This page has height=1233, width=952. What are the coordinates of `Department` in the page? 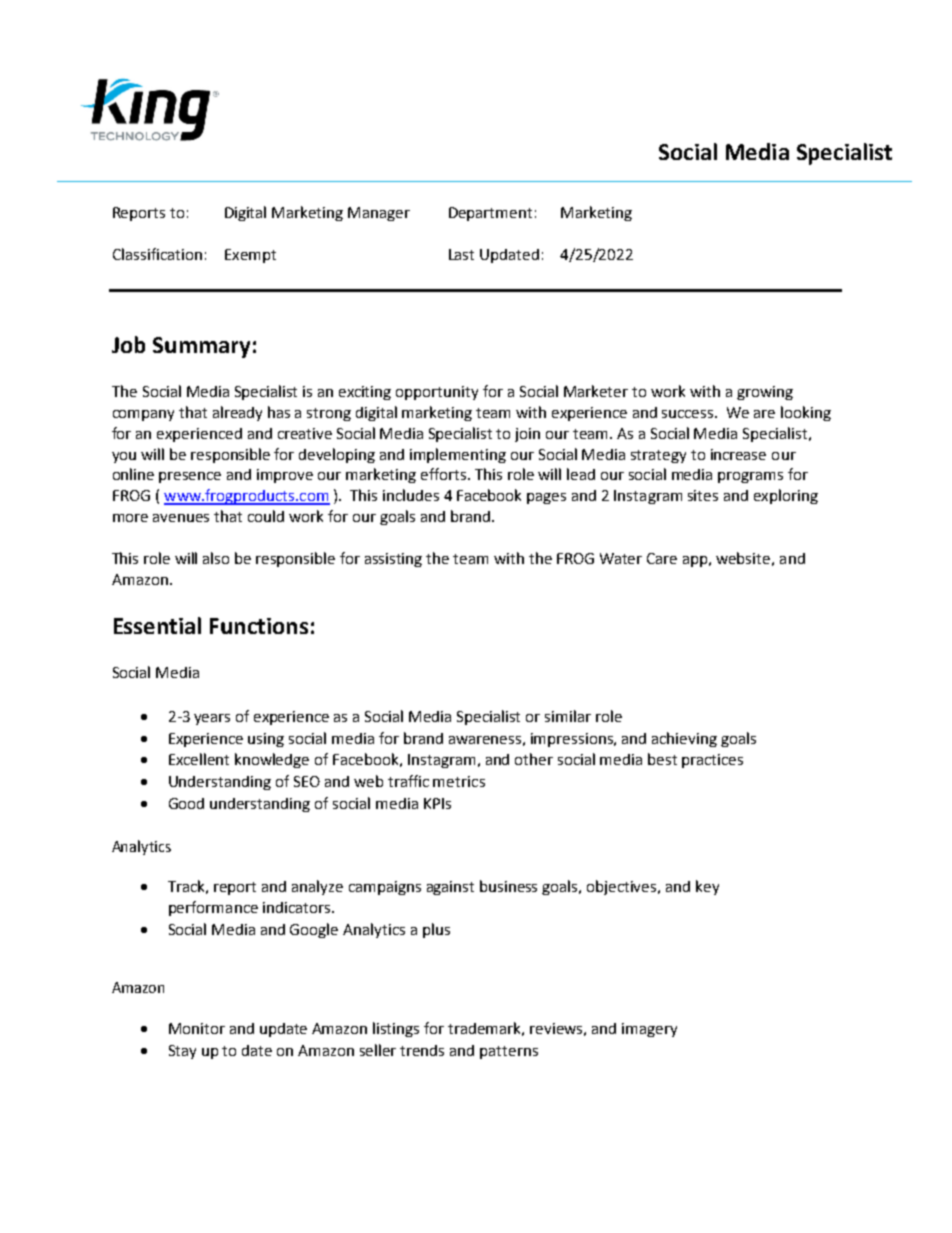 It's located at (490, 214).
